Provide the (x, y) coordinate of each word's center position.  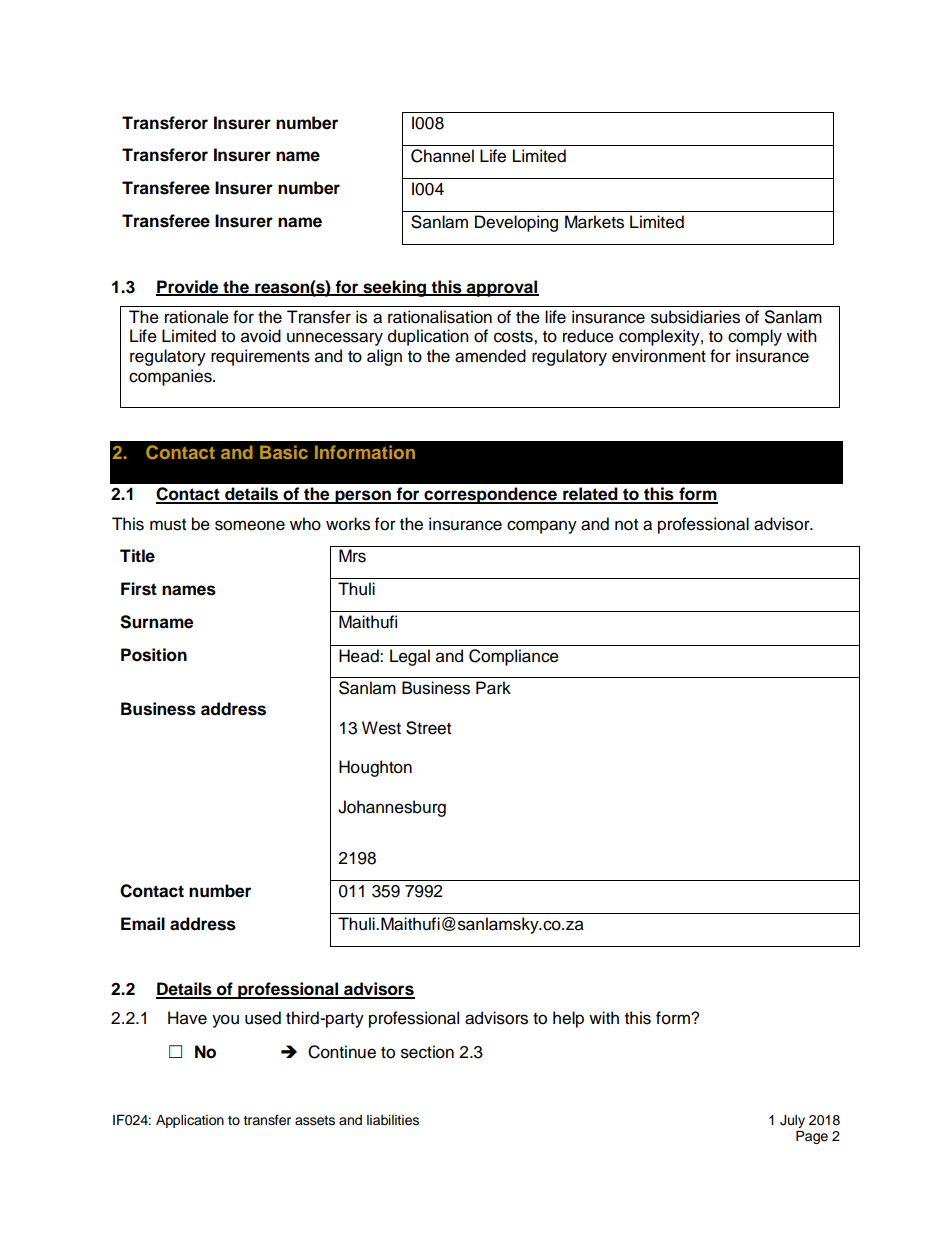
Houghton (375, 768)
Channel (442, 156)
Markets (594, 222)
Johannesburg (392, 808)
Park (493, 688)
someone (250, 525)
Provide (188, 287)
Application (190, 1121)
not (626, 525)
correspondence (490, 495)
